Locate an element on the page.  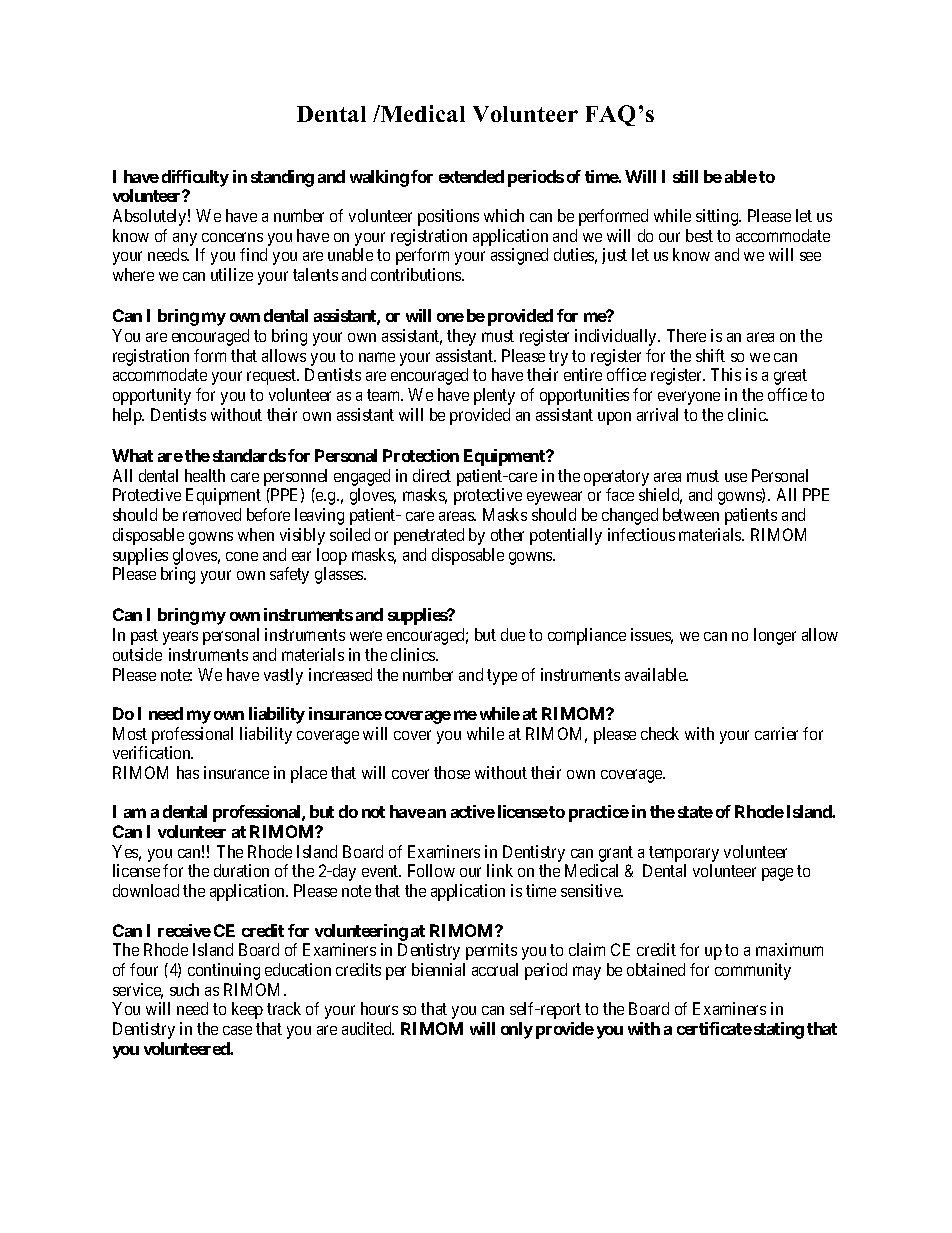
sitting is located at coordinates (718, 217).
